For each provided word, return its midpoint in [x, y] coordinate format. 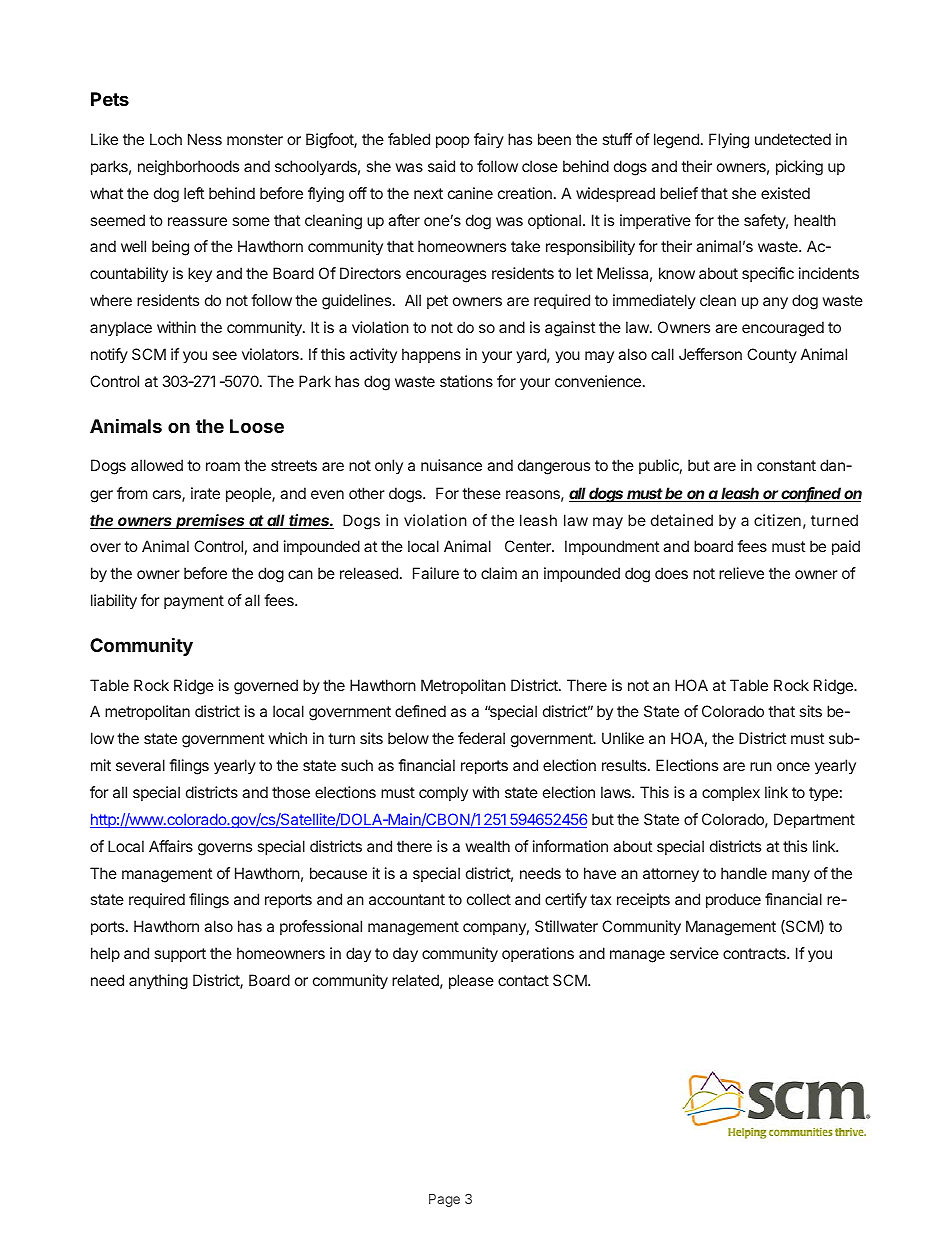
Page [444, 1200]
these [481, 493]
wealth [488, 846]
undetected [793, 139]
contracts [755, 953]
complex [731, 793]
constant [786, 465]
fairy [489, 140]
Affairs [171, 846]
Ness [205, 139]
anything [158, 982]
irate [205, 493]
